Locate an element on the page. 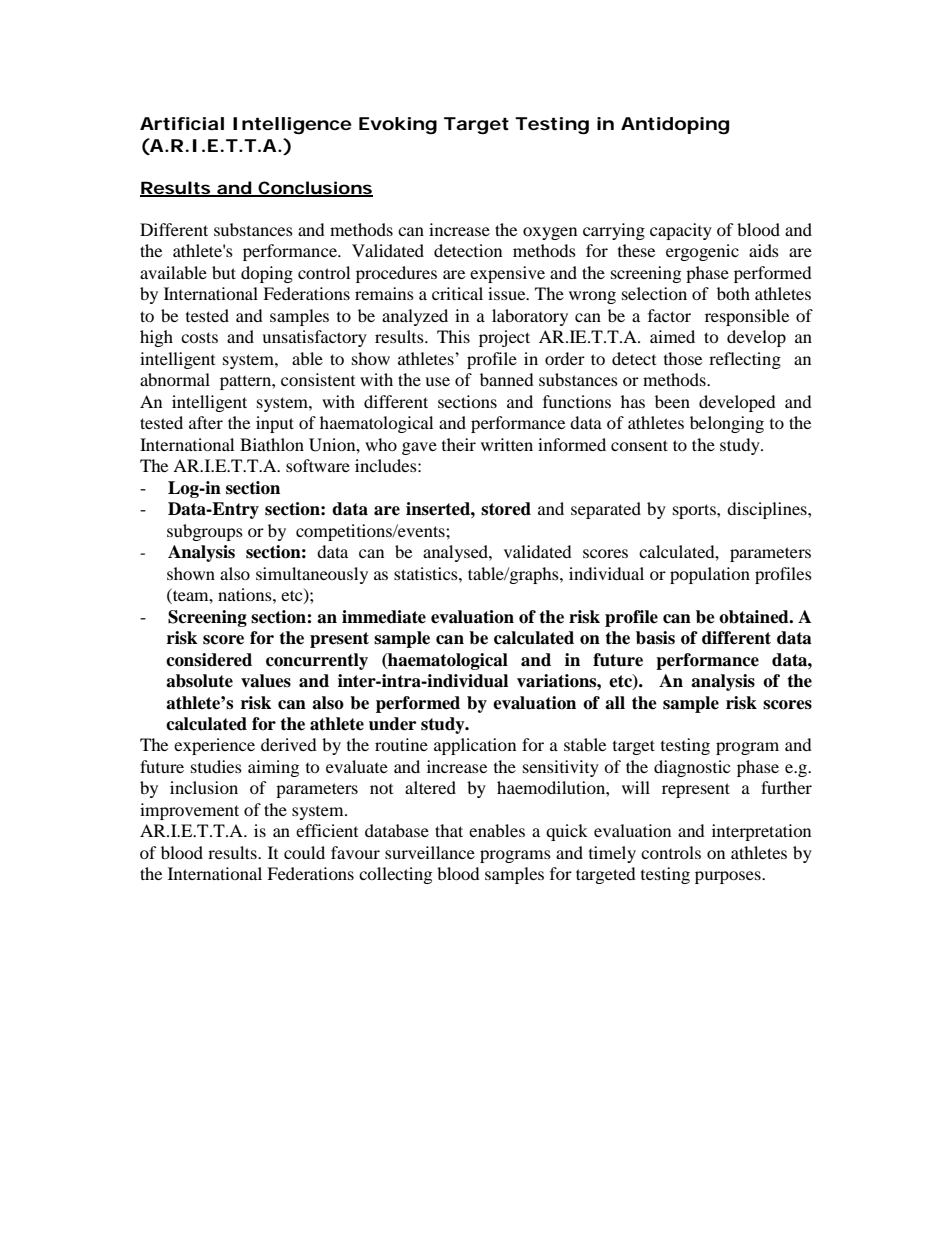  purposes is located at coordinates (729, 877).
